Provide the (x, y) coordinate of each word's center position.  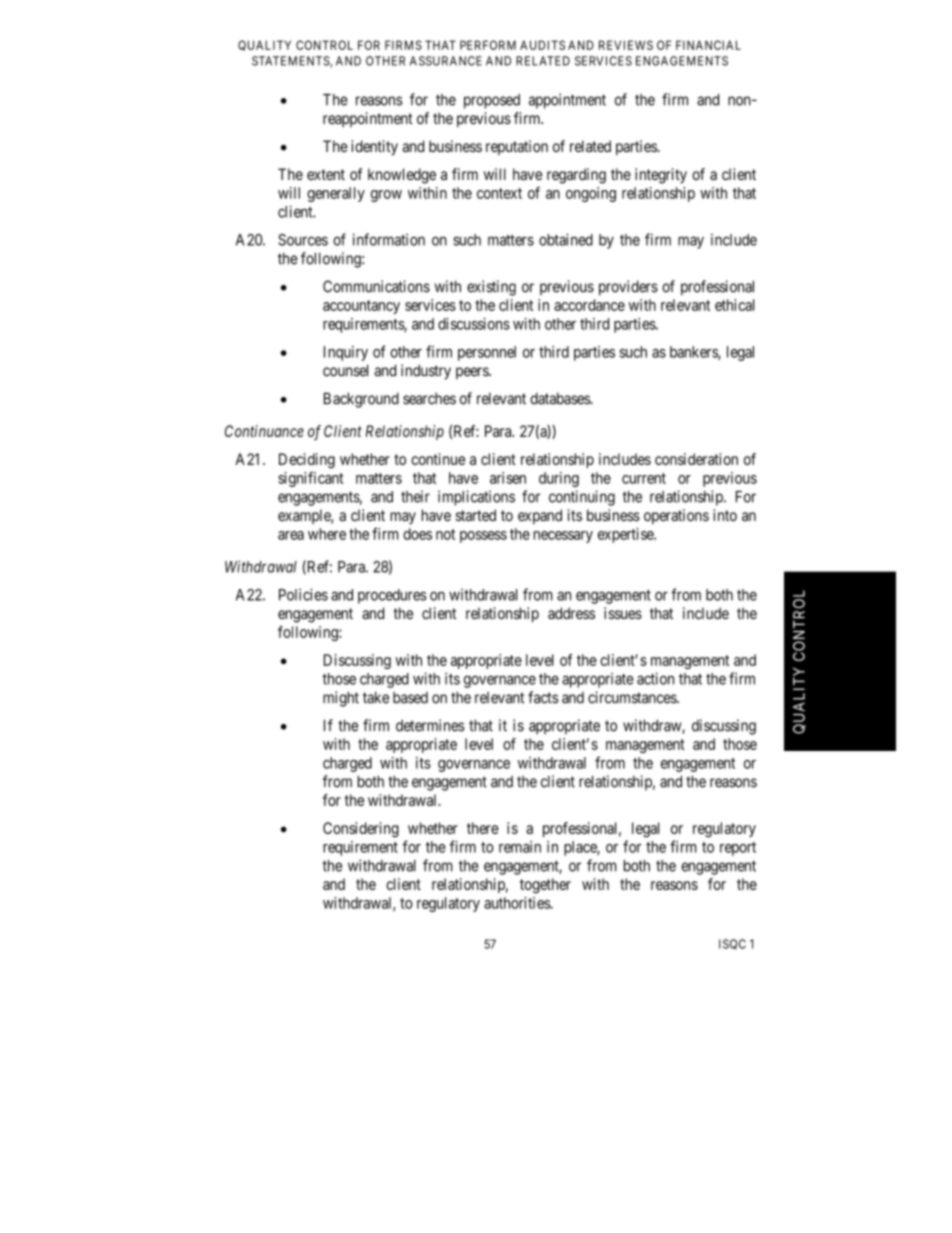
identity (374, 148)
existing (491, 288)
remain (520, 847)
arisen (508, 478)
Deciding (307, 460)
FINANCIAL (708, 45)
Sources (303, 240)
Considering (361, 829)
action (655, 678)
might (341, 699)
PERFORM (488, 45)
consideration (696, 459)
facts (543, 697)
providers (628, 288)
